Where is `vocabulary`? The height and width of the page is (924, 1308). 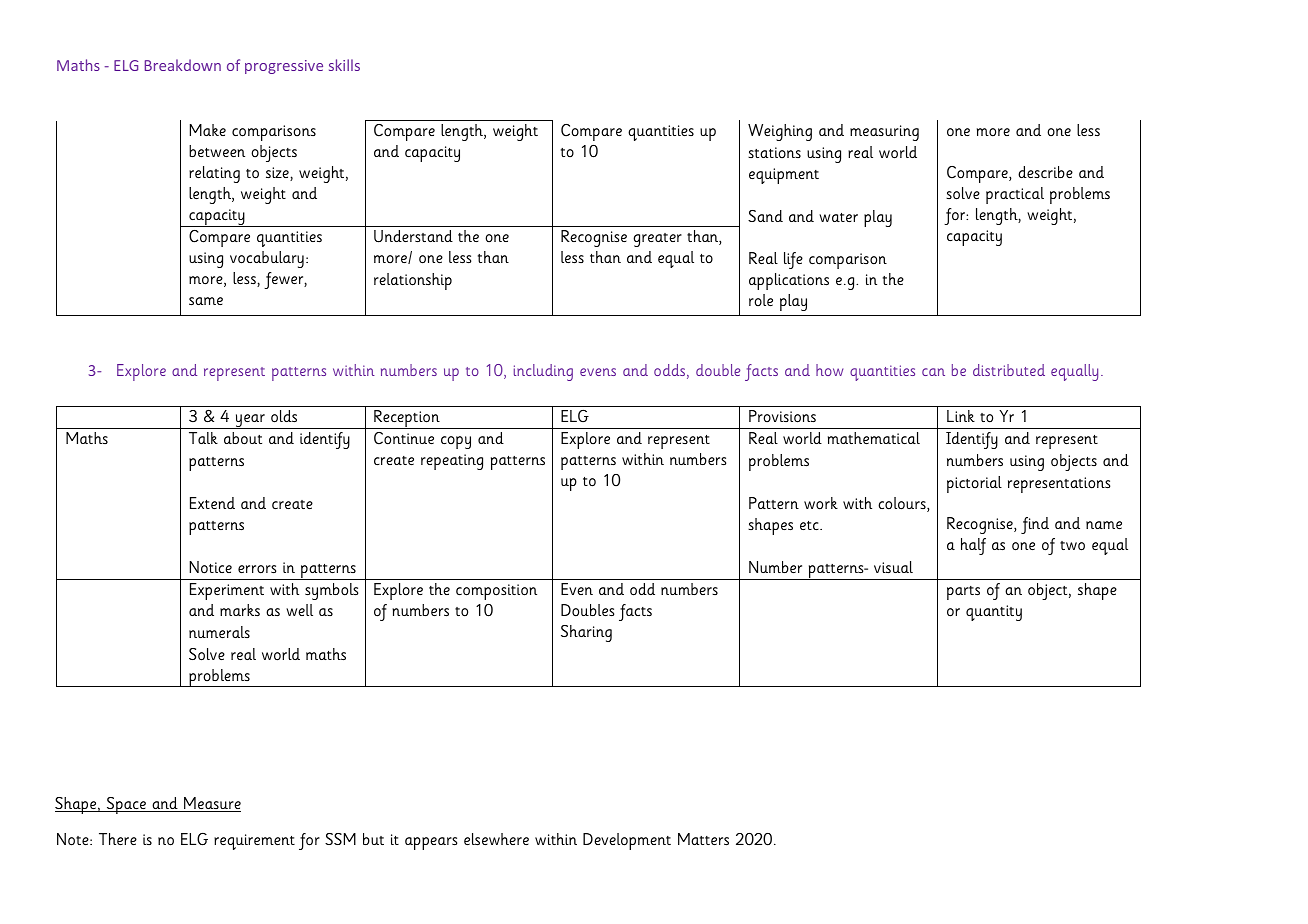
vocabulary is located at coordinates (267, 259).
